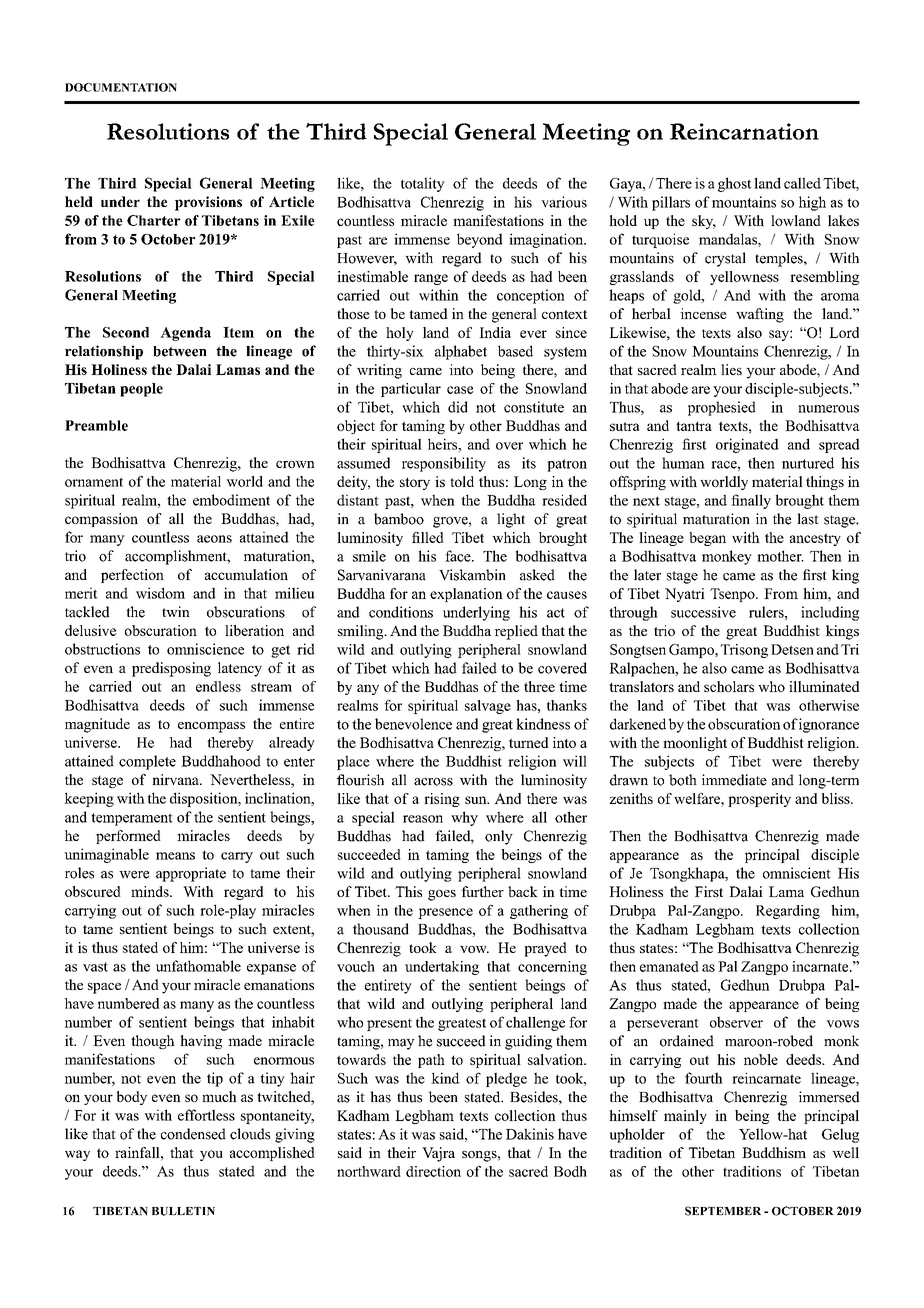 This document has height=1308, width=924. What do you see at coordinates (121, 87) in the document?
I see `DOCUMENTATION` at bounding box center [121, 87].
